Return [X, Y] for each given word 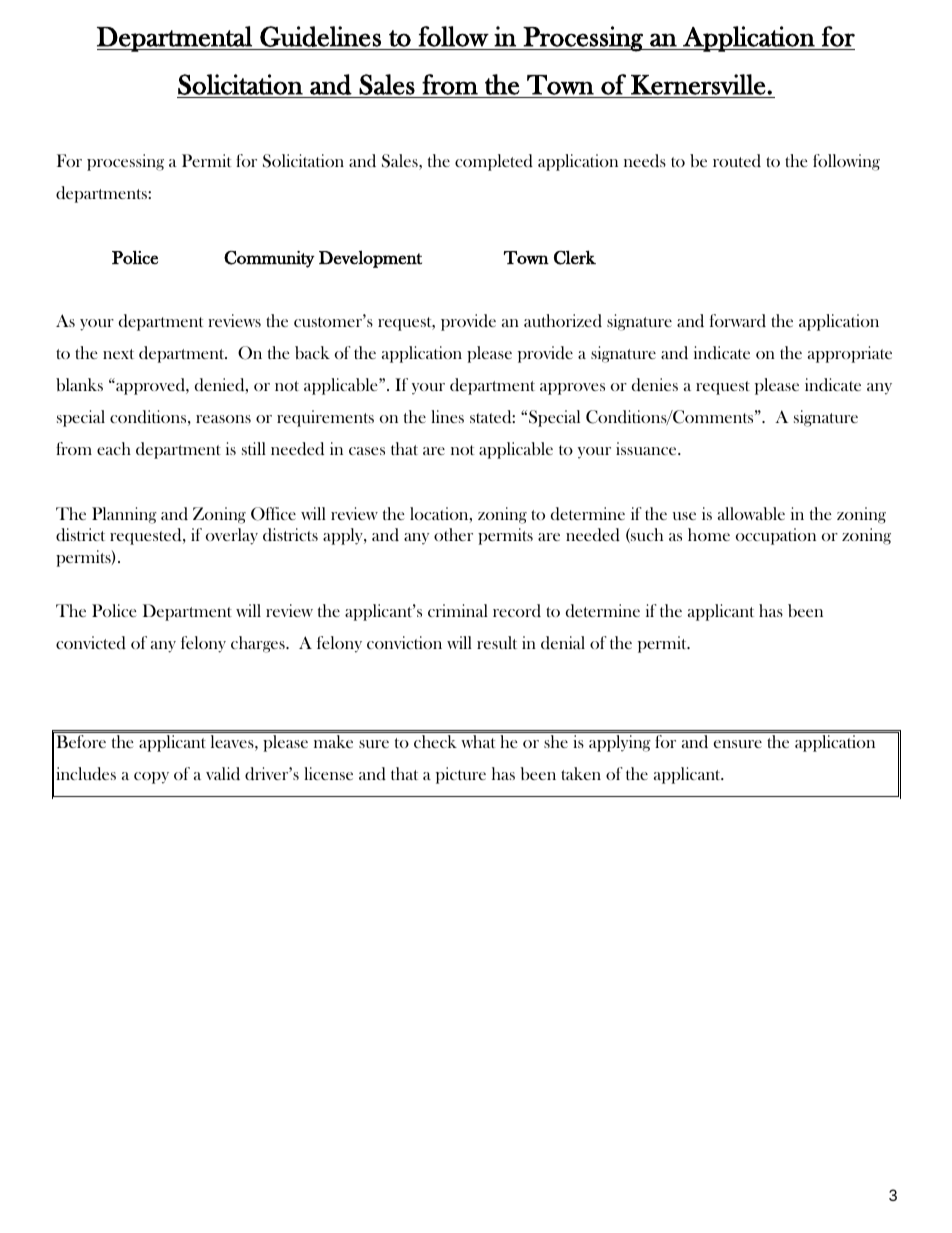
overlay [232, 536]
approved [150, 386]
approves [572, 389]
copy [151, 778]
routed [737, 160]
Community [269, 259]
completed [494, 162]
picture [461, 775]
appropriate [850, 354]
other [453, 534]
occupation [776, 536]
